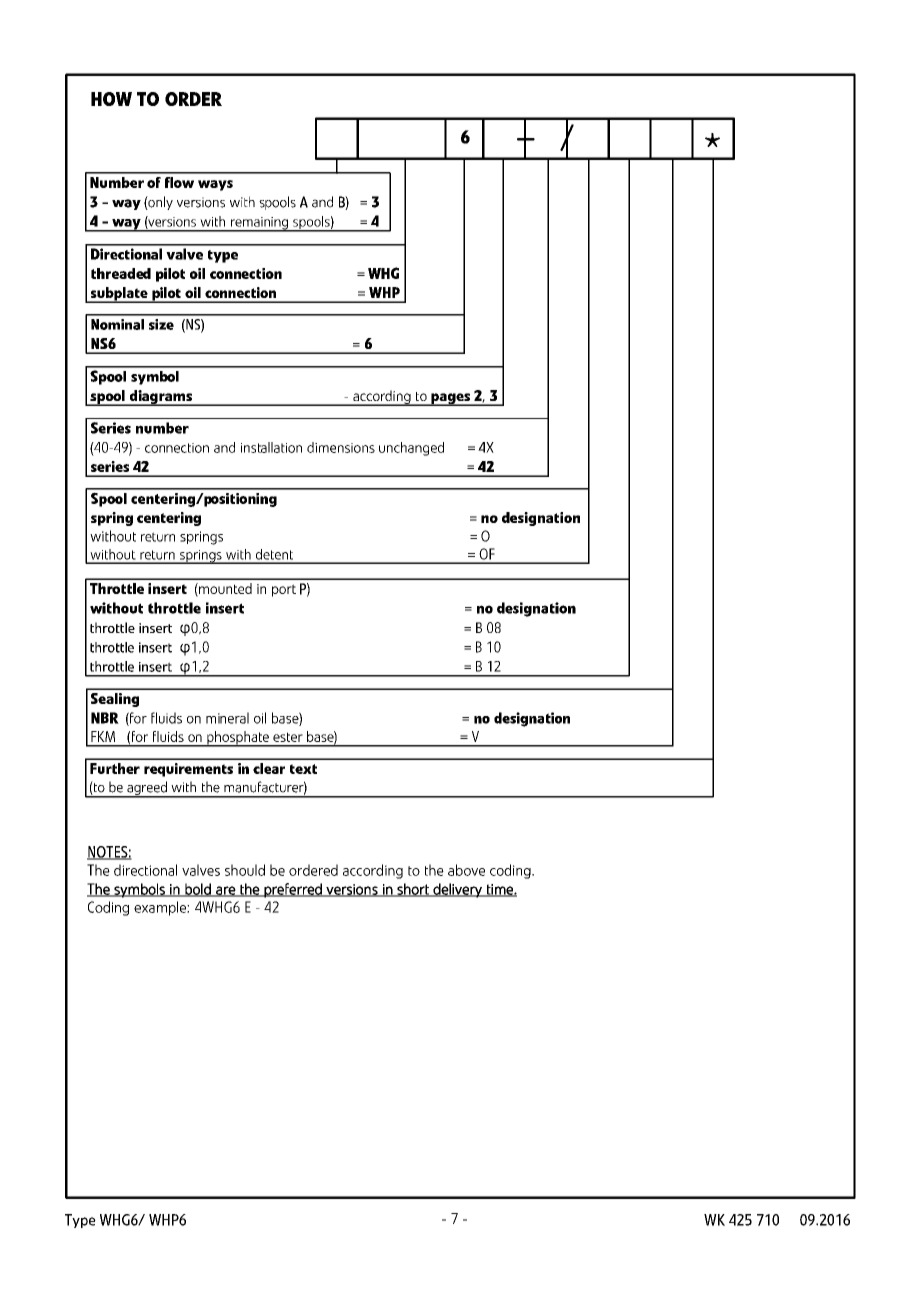 This image has height=1308, width=924. What do you see at coordinates (411, 449) in the image?
I see `unchanged` at bounding box center [411, 449].
